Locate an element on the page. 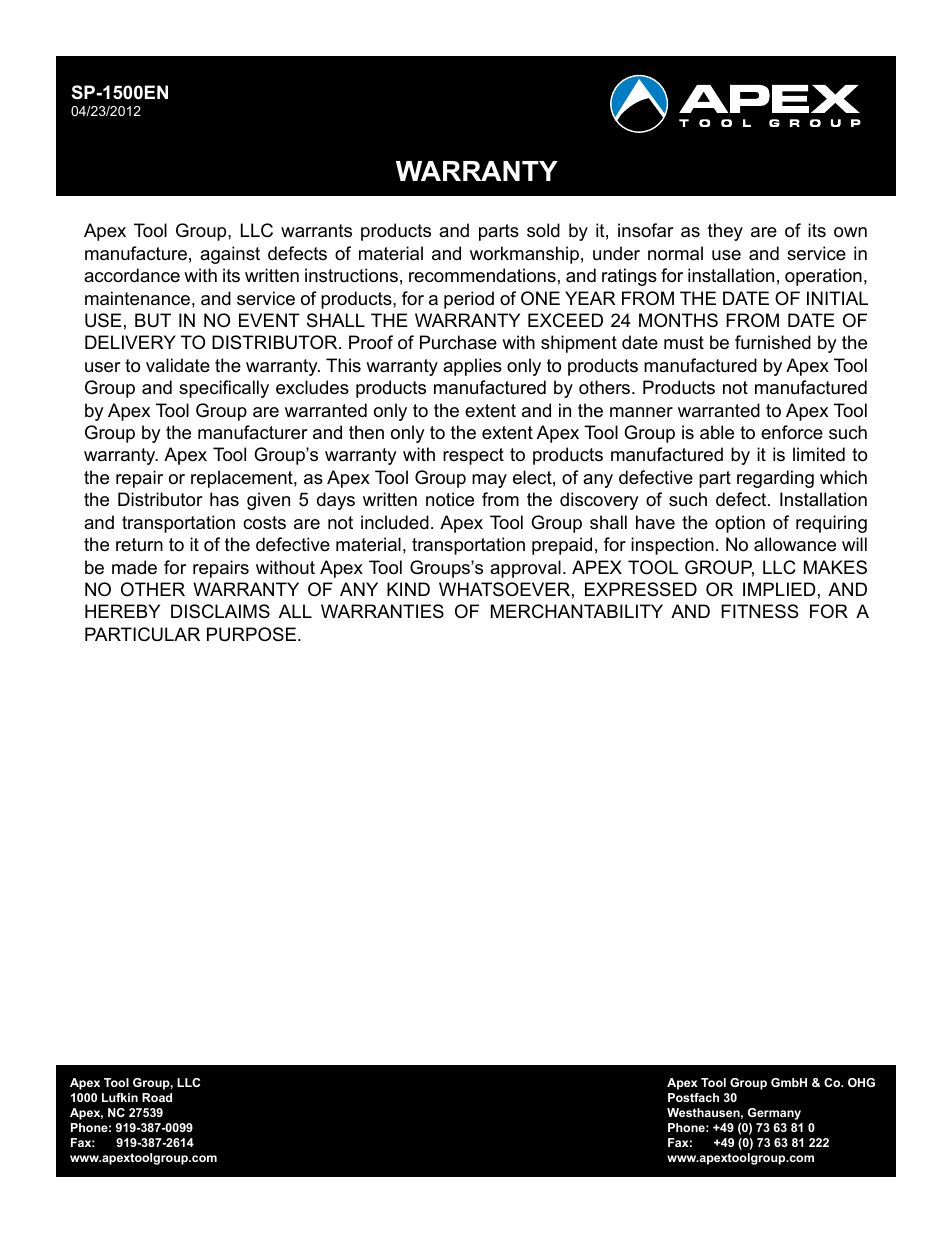  respect is located at coordinates (473, 456).
